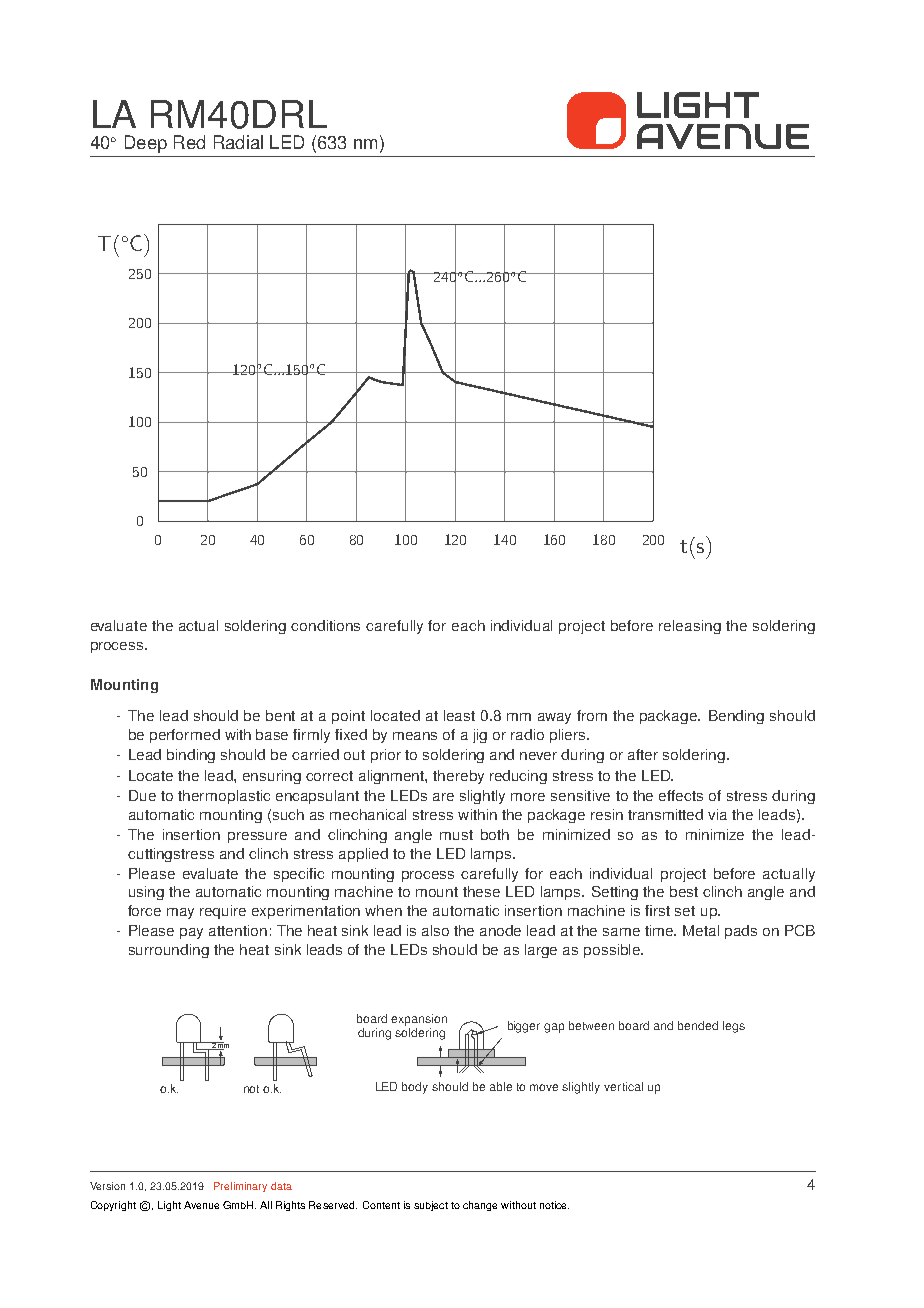 Image resolution: width=924 pixels, height=1308 pixels. Describe the element at coordinates (201, 1205) in the page. I see `Avenue` at that location.
